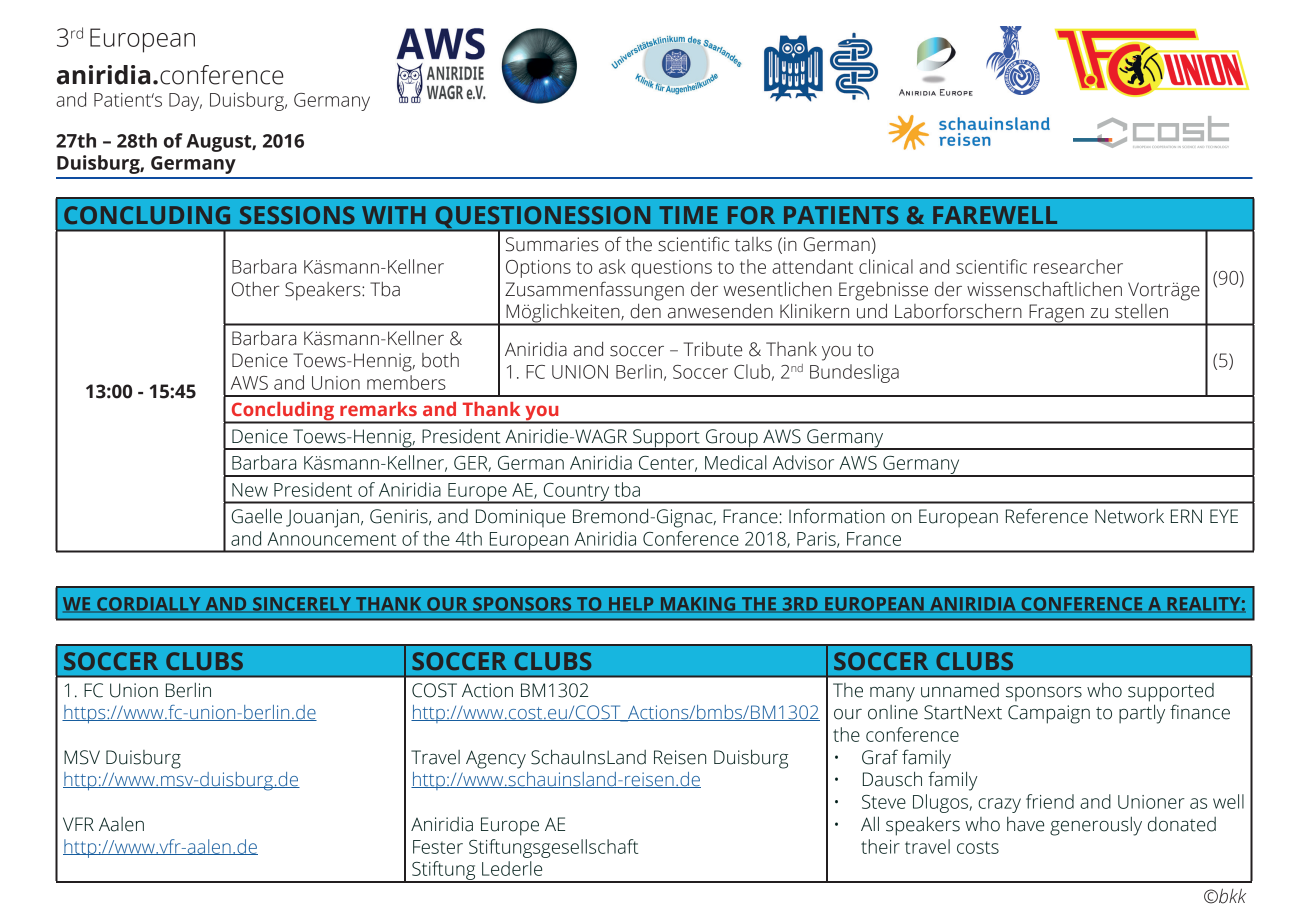  Describe the element at coordinates (880, 846) in the screenshot. I see `their` at that location.
